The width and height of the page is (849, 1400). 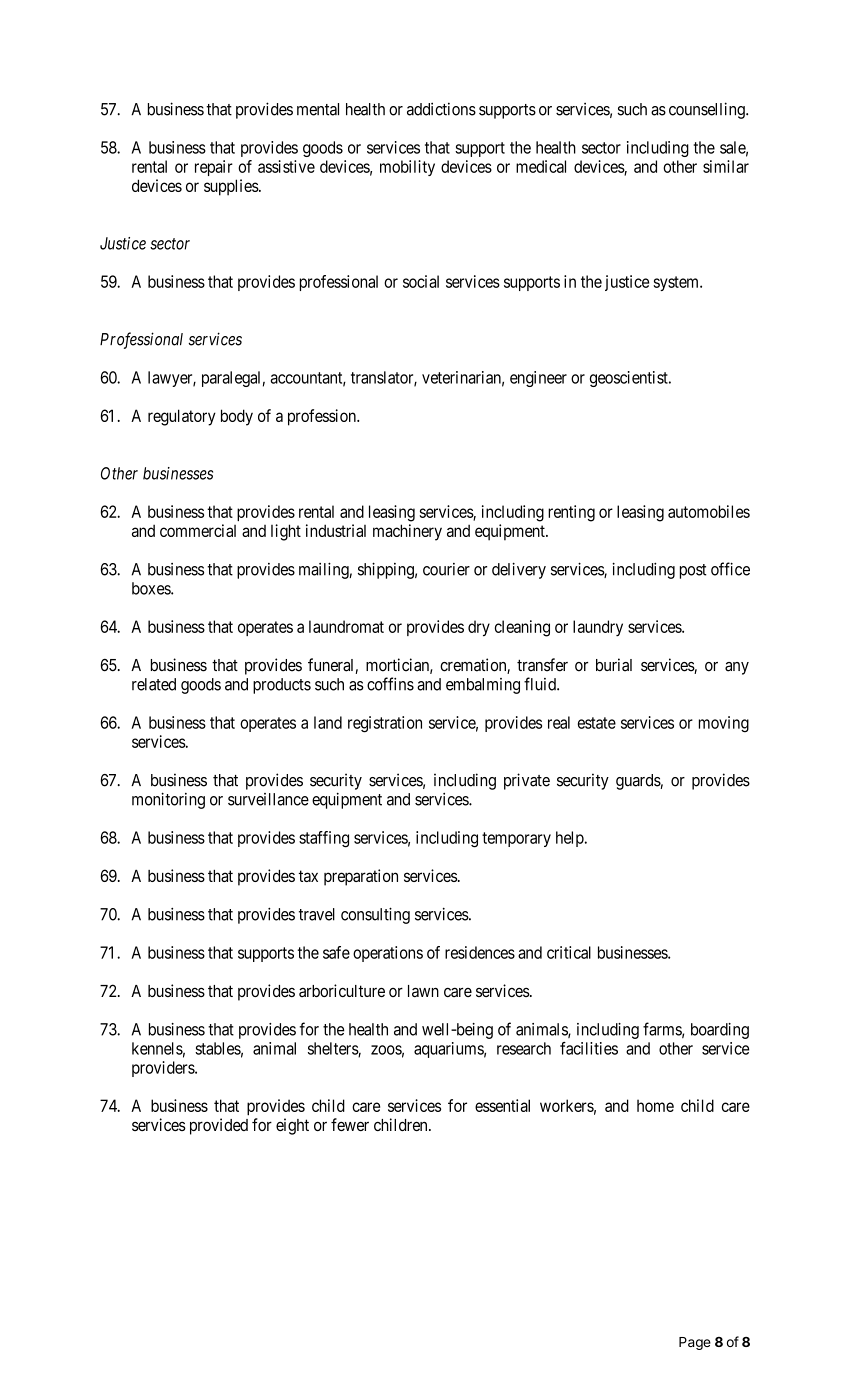 I want to click on products, so click(x=282, y=686).
